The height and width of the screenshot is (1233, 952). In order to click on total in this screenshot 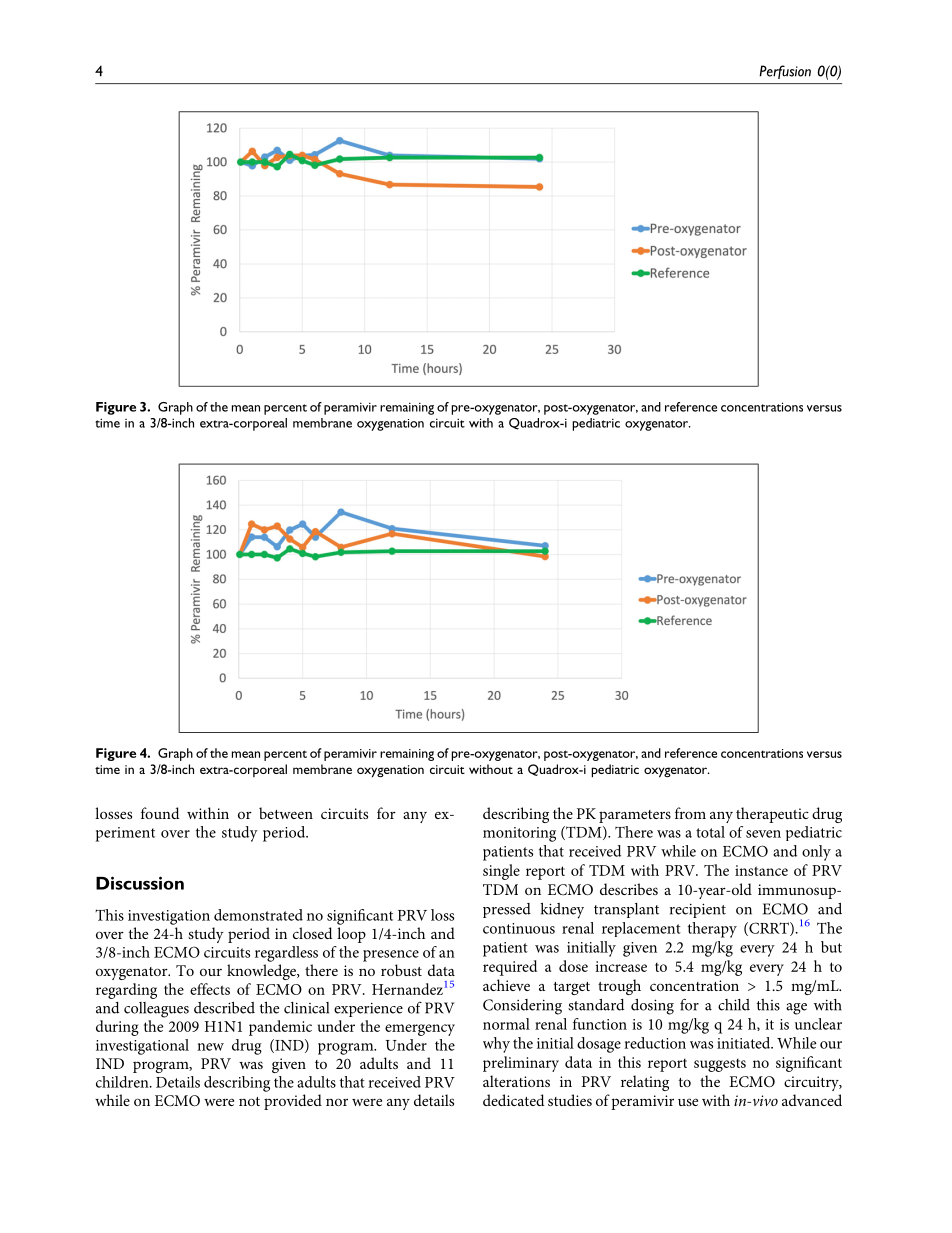, I will do `click(710, 832)`.
